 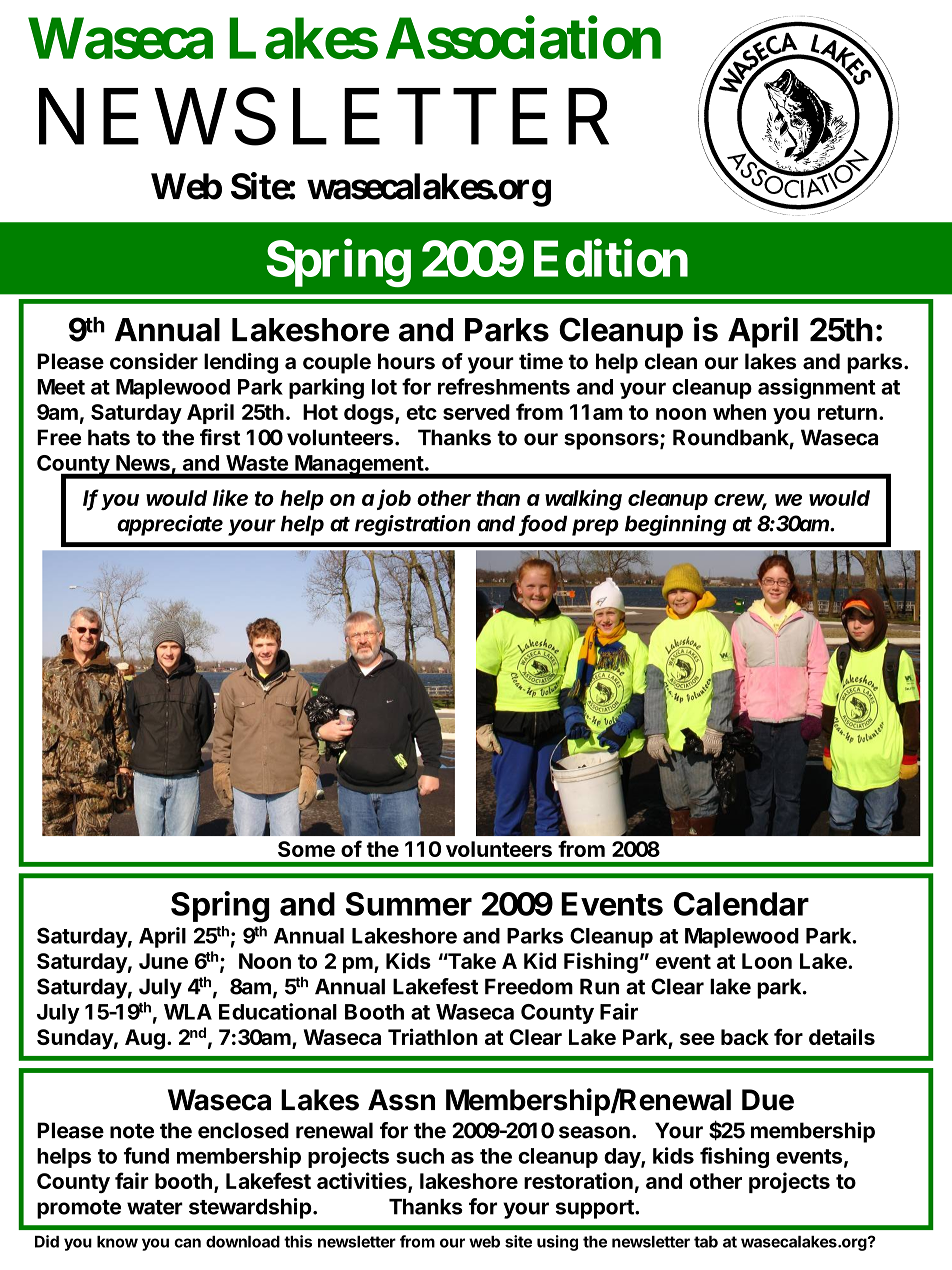 What do you see at coordinates (420, 1156) in the screenshot?
I see `such` at bounding box center [420, 1156].
